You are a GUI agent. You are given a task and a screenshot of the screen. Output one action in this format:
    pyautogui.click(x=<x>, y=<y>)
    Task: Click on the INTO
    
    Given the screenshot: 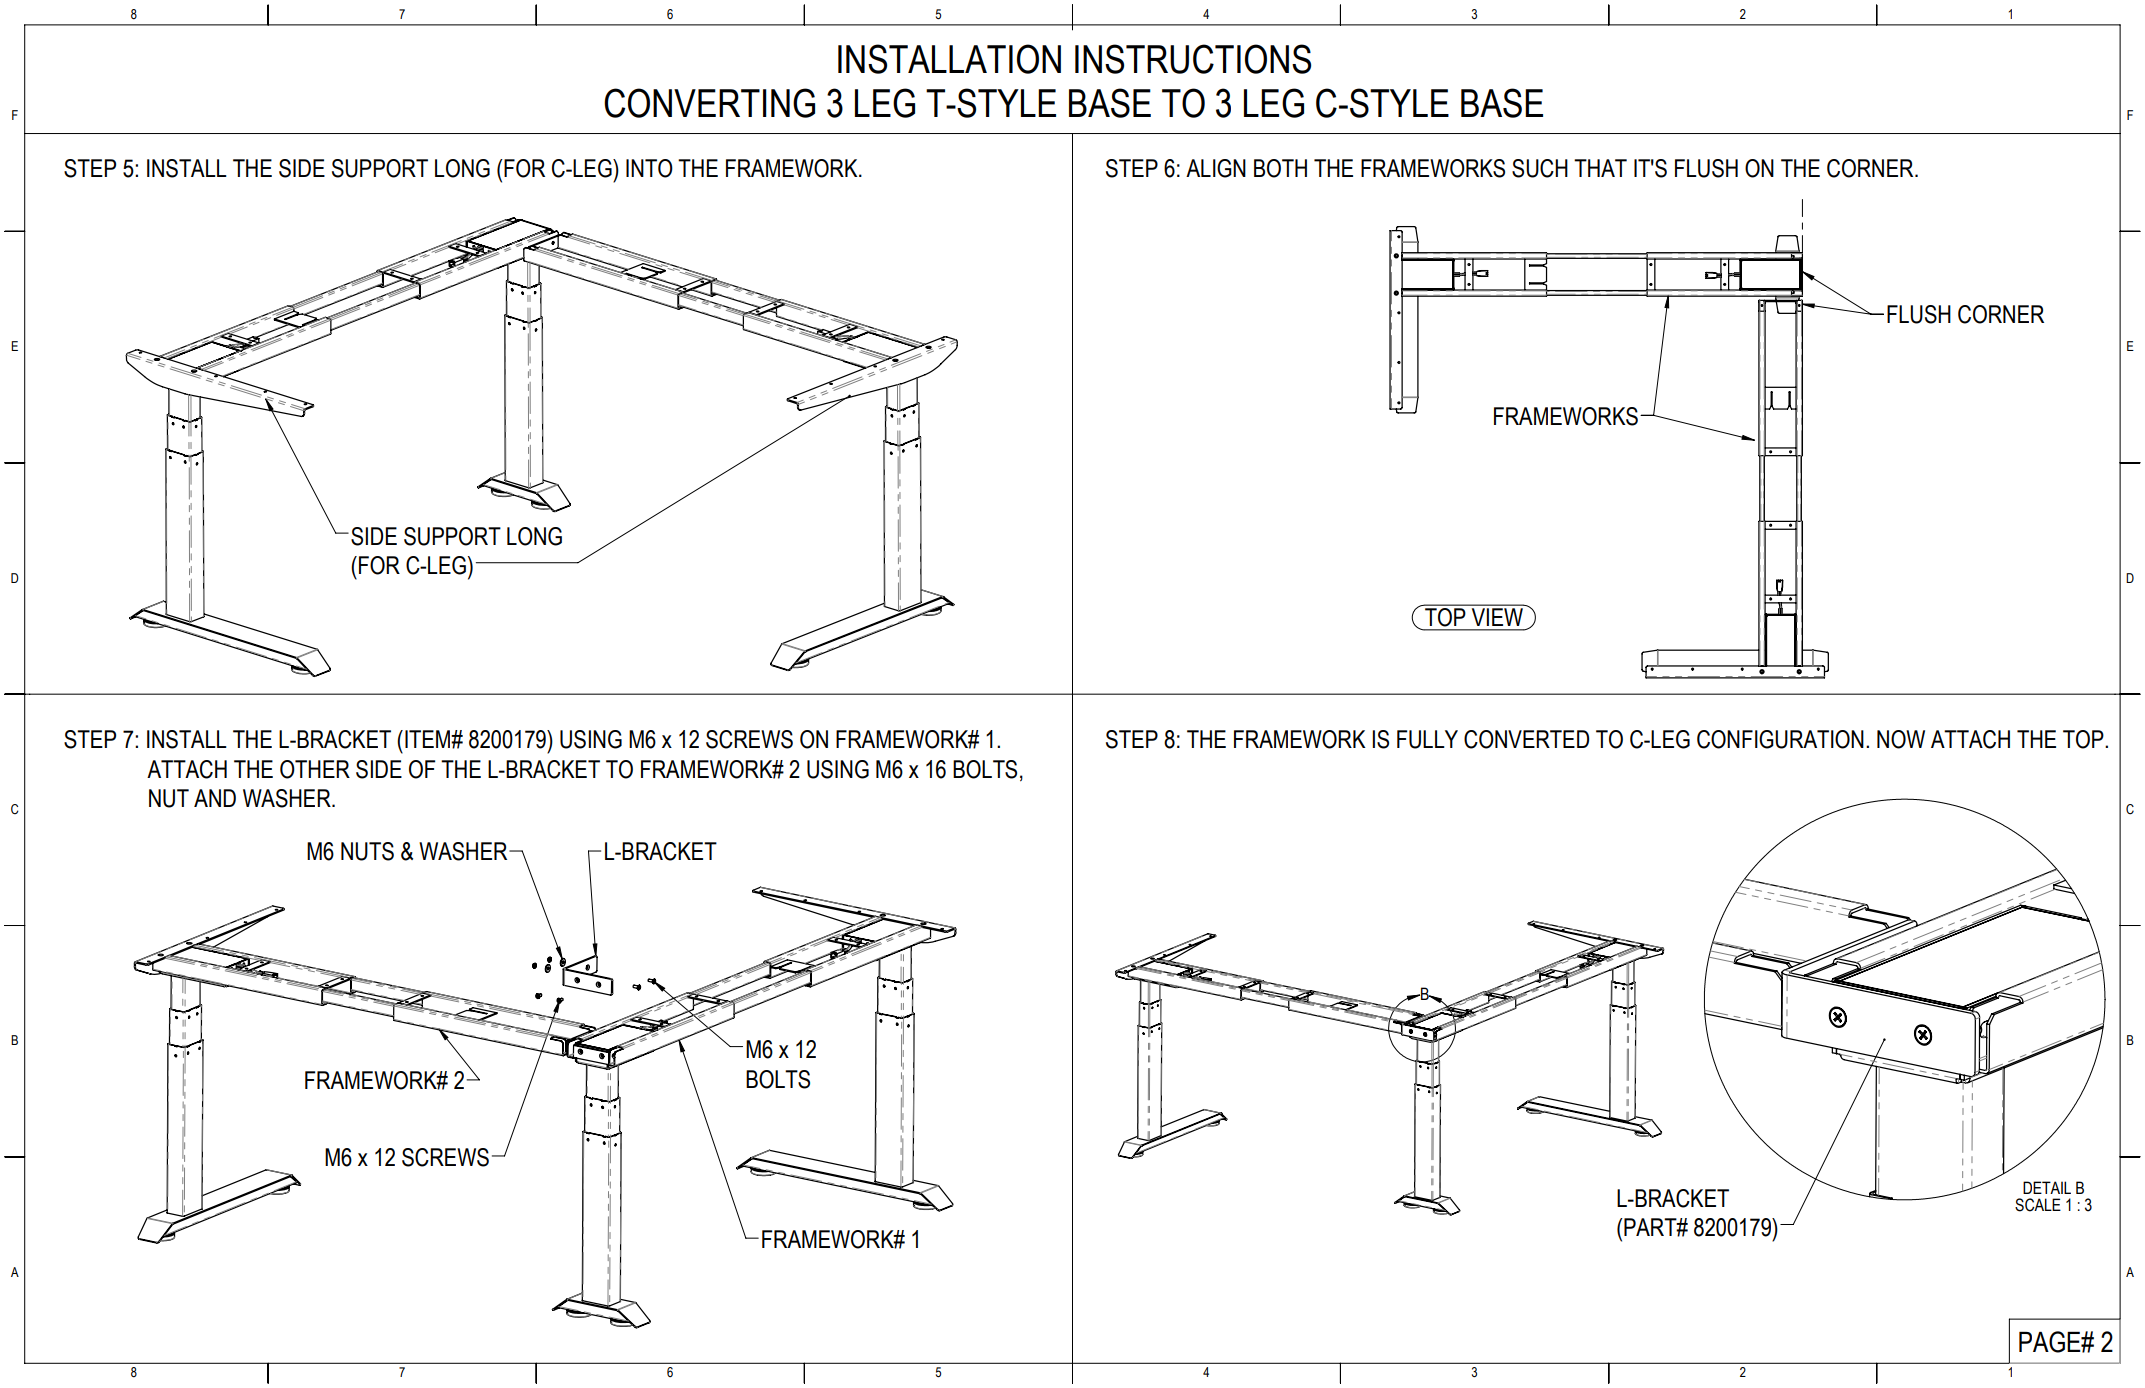 What is the action you would take?
    pyautogui.click(x=649, y=168)
